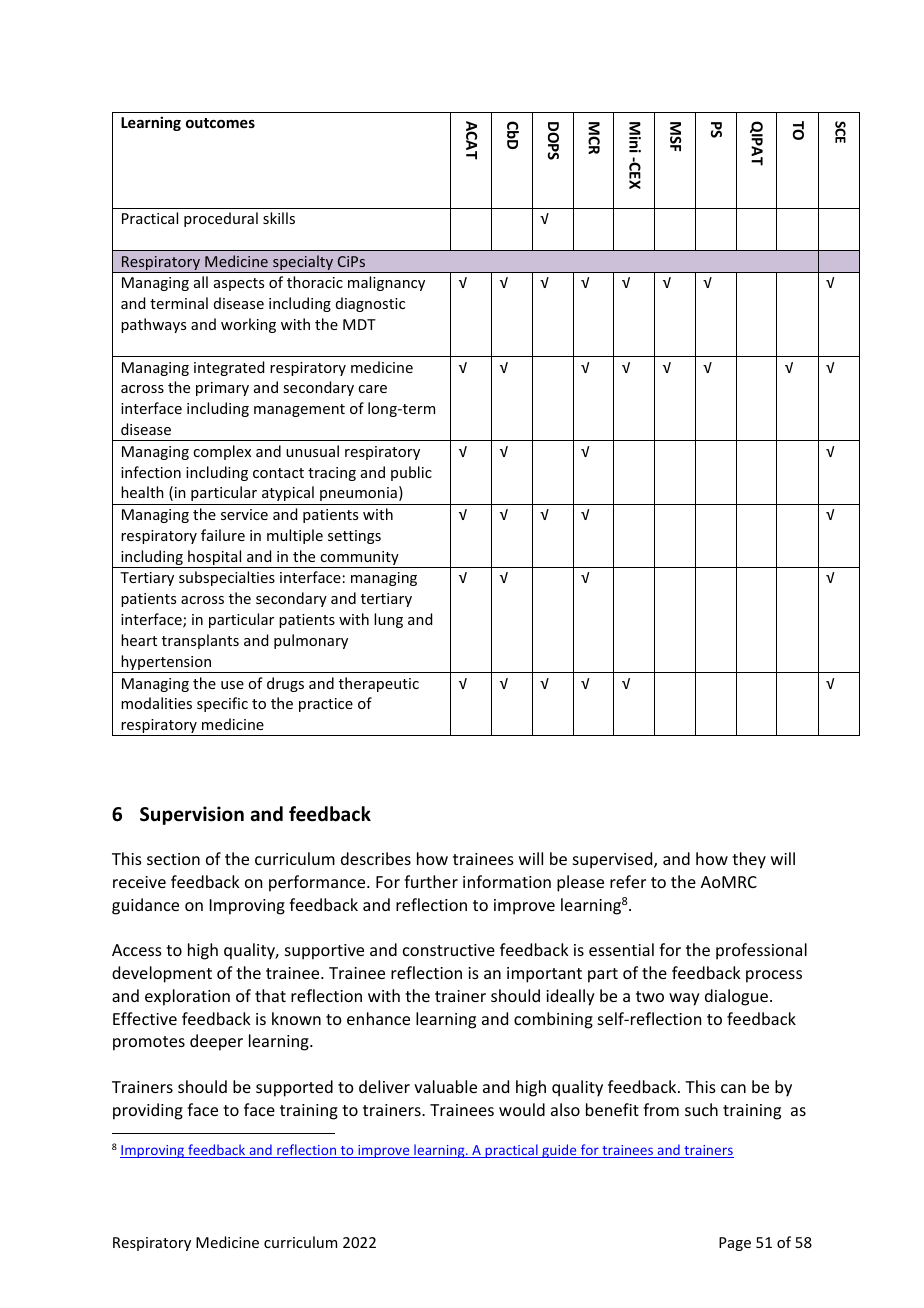 The height and width of the screenshot is (1308, 924). What do you see at coordinates (370, 304) in the screenshot?
I see `diagnostic` at bounding box center [370, 304].
